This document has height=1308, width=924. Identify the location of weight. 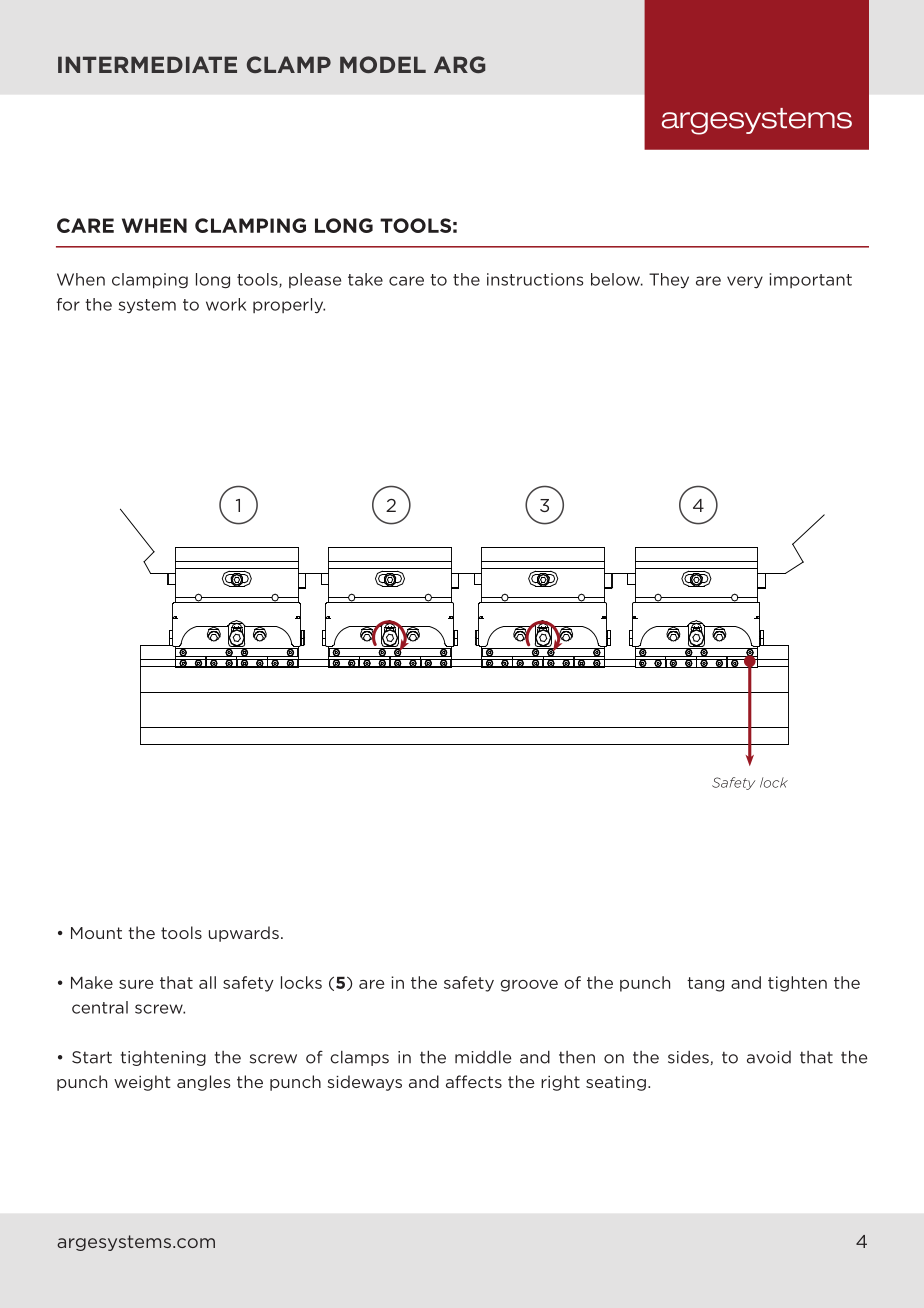
(142, 1083).
